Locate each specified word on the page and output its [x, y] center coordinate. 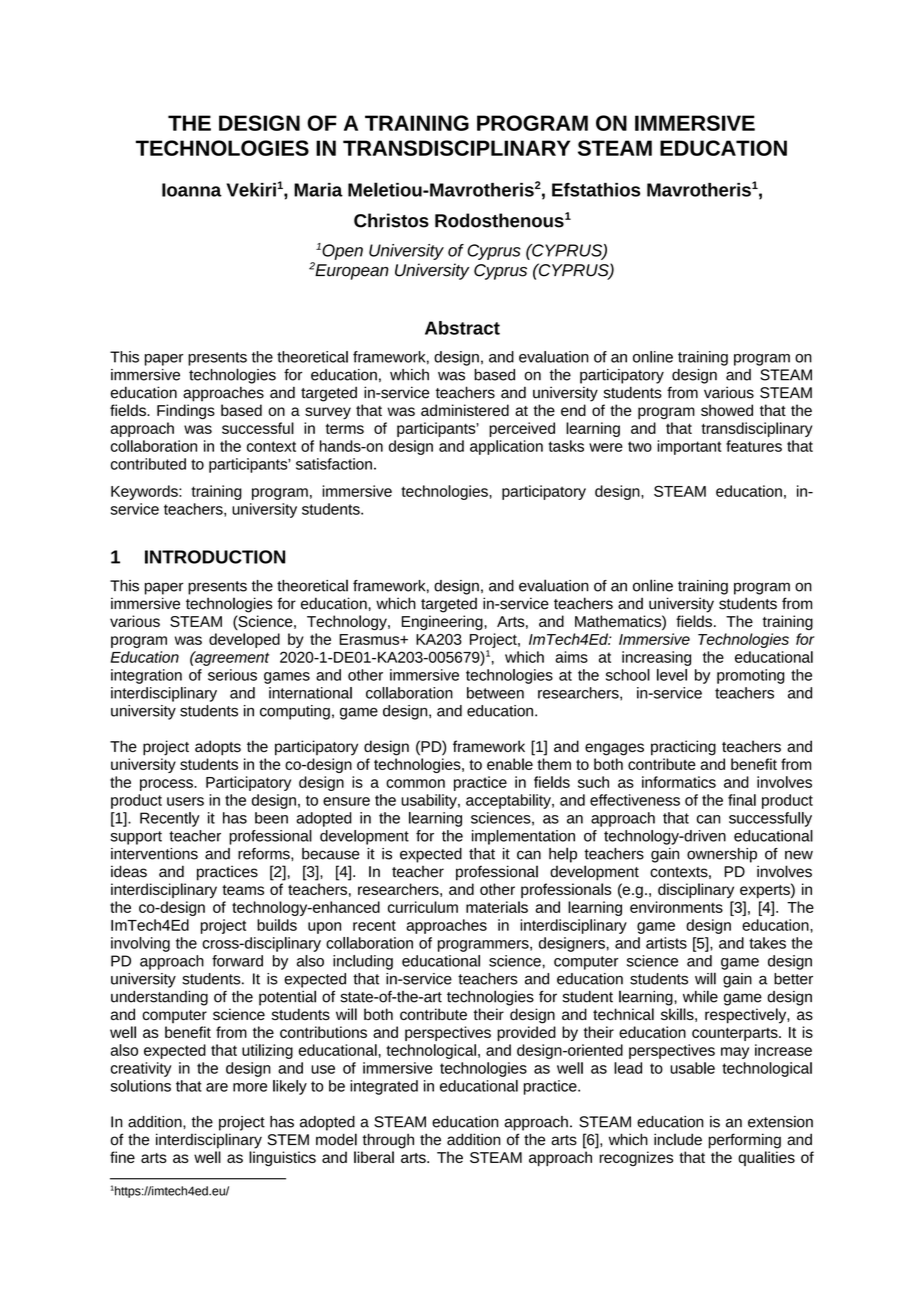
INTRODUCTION [215, 557]
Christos [391, 220]
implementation [523, 837]
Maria [318, 190]
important [689, 447]
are [217, 1087]
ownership [722, 855]
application [506, 447]
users [185, 801]
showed [727, 410]
